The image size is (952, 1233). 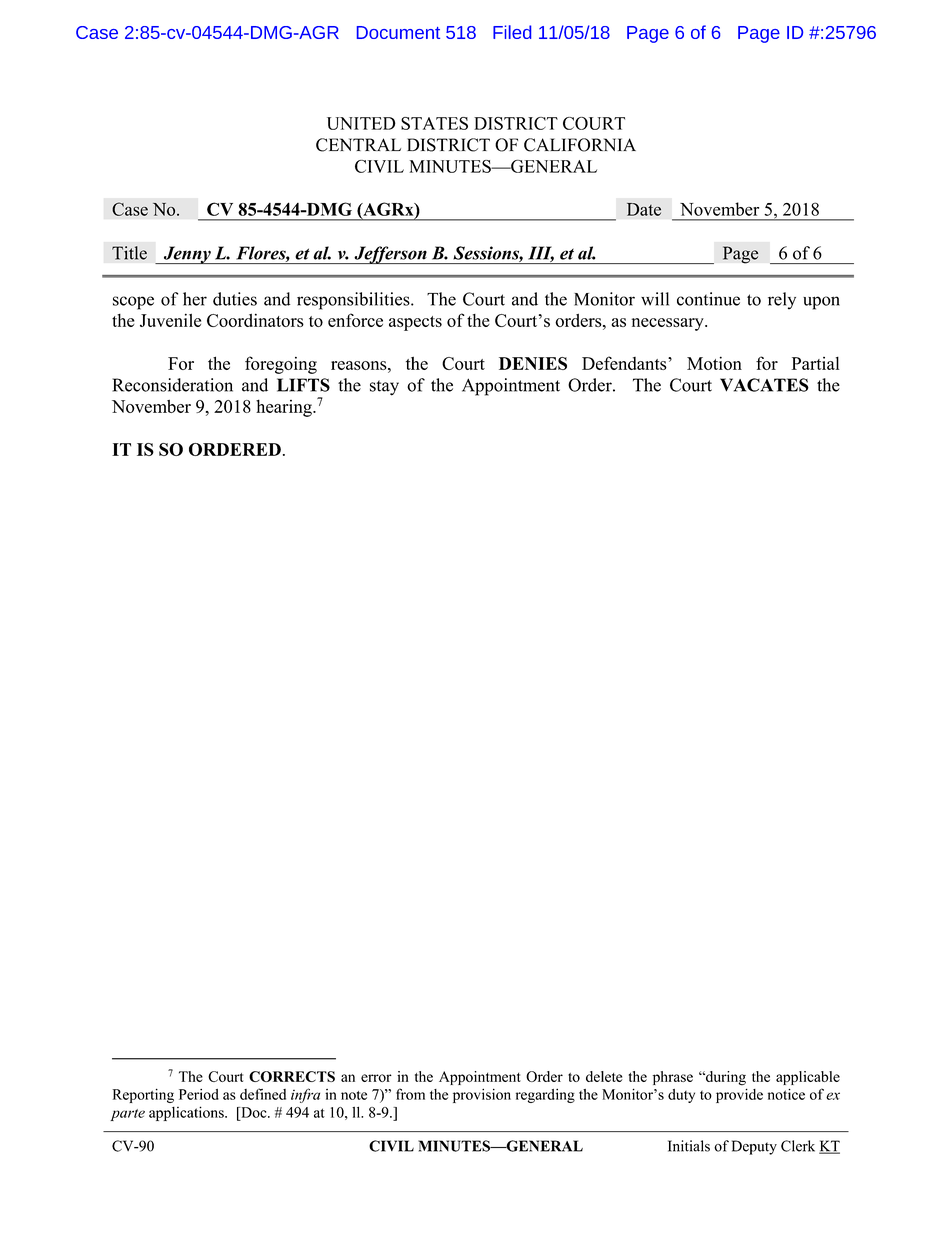 I want to click on applications, so click(x=187, y=1113).
